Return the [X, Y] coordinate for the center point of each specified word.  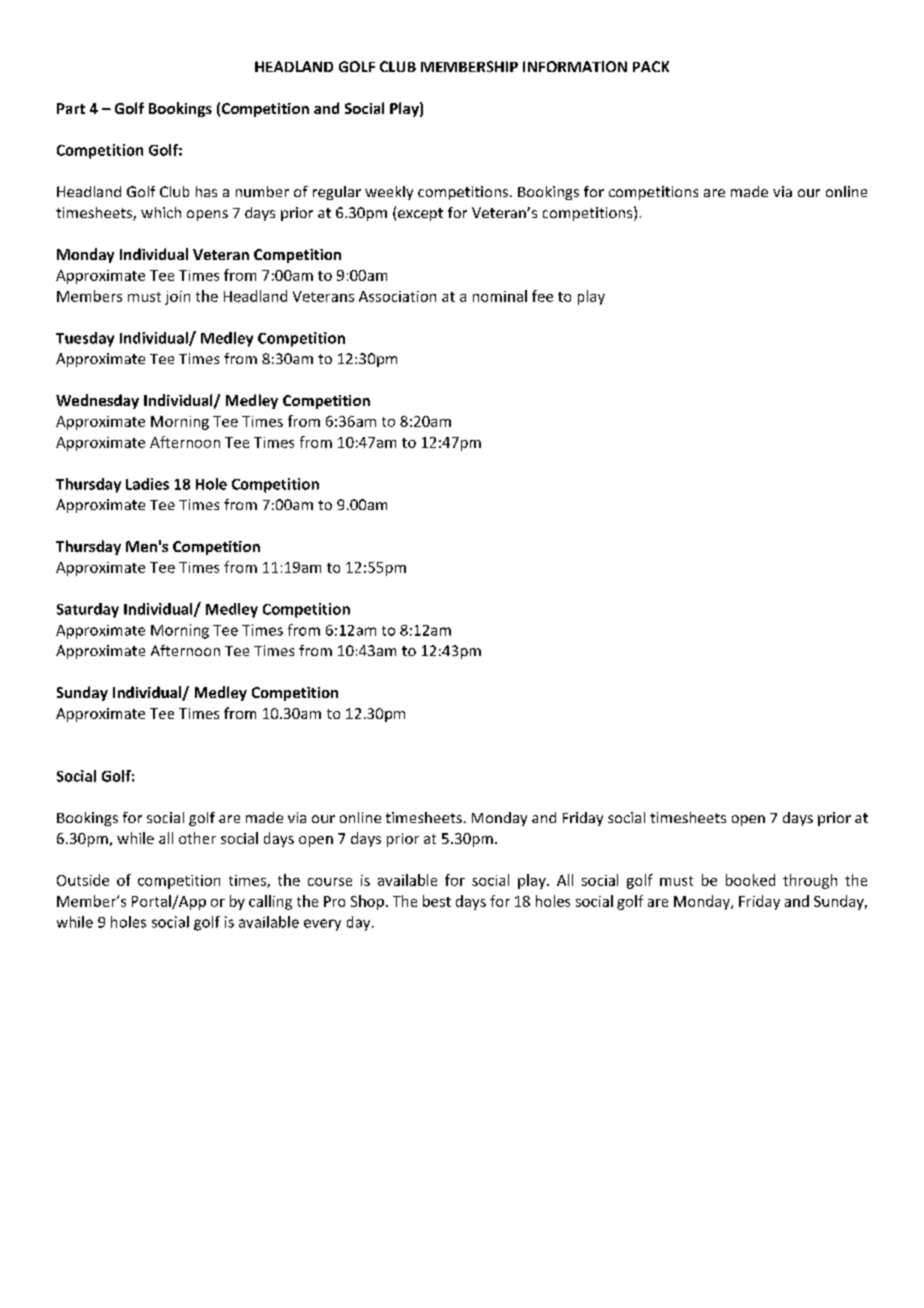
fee [542, 296]
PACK [651, 66]
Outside [83, 880]
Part [71, 108]
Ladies [147, 484]
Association [397, 296]
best [437, 901]
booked [750, 880]
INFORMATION [575, 66]
